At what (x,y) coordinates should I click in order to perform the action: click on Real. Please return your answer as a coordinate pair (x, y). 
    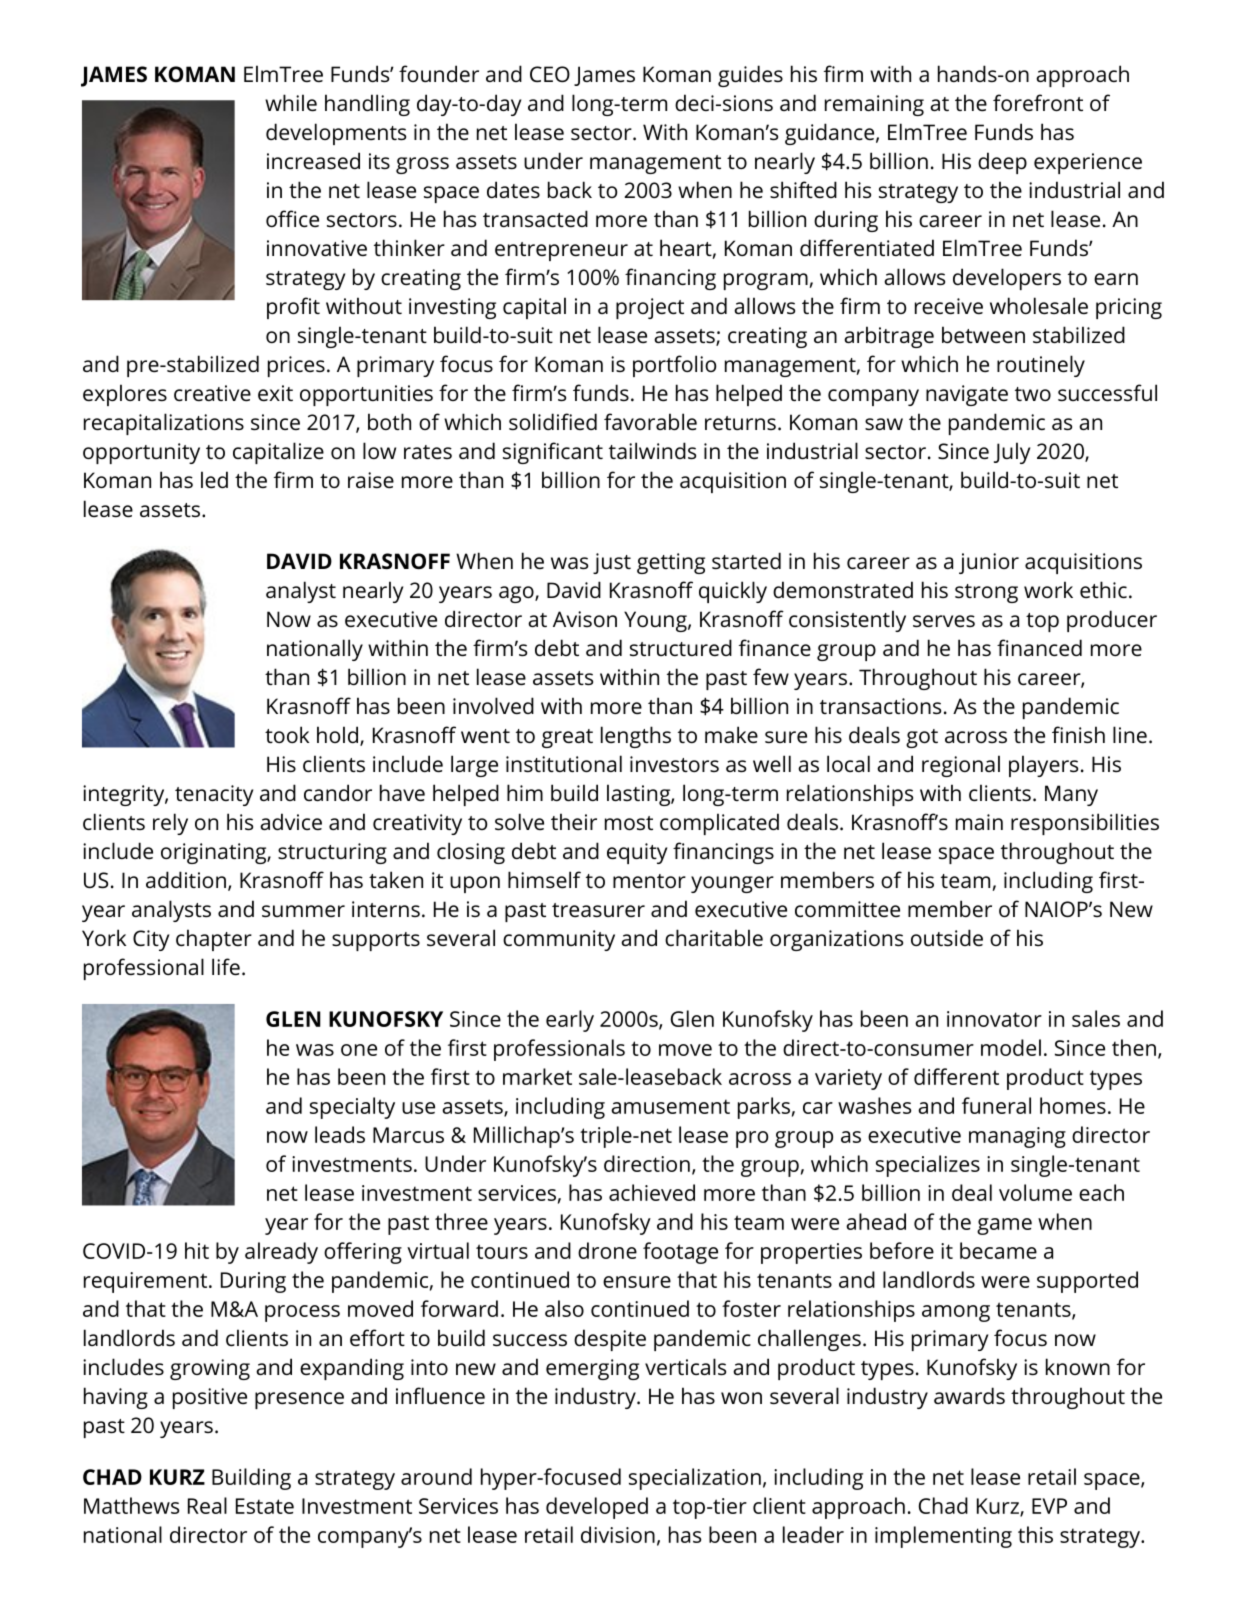
    Looking at the image, I should click on (207, 1505).
